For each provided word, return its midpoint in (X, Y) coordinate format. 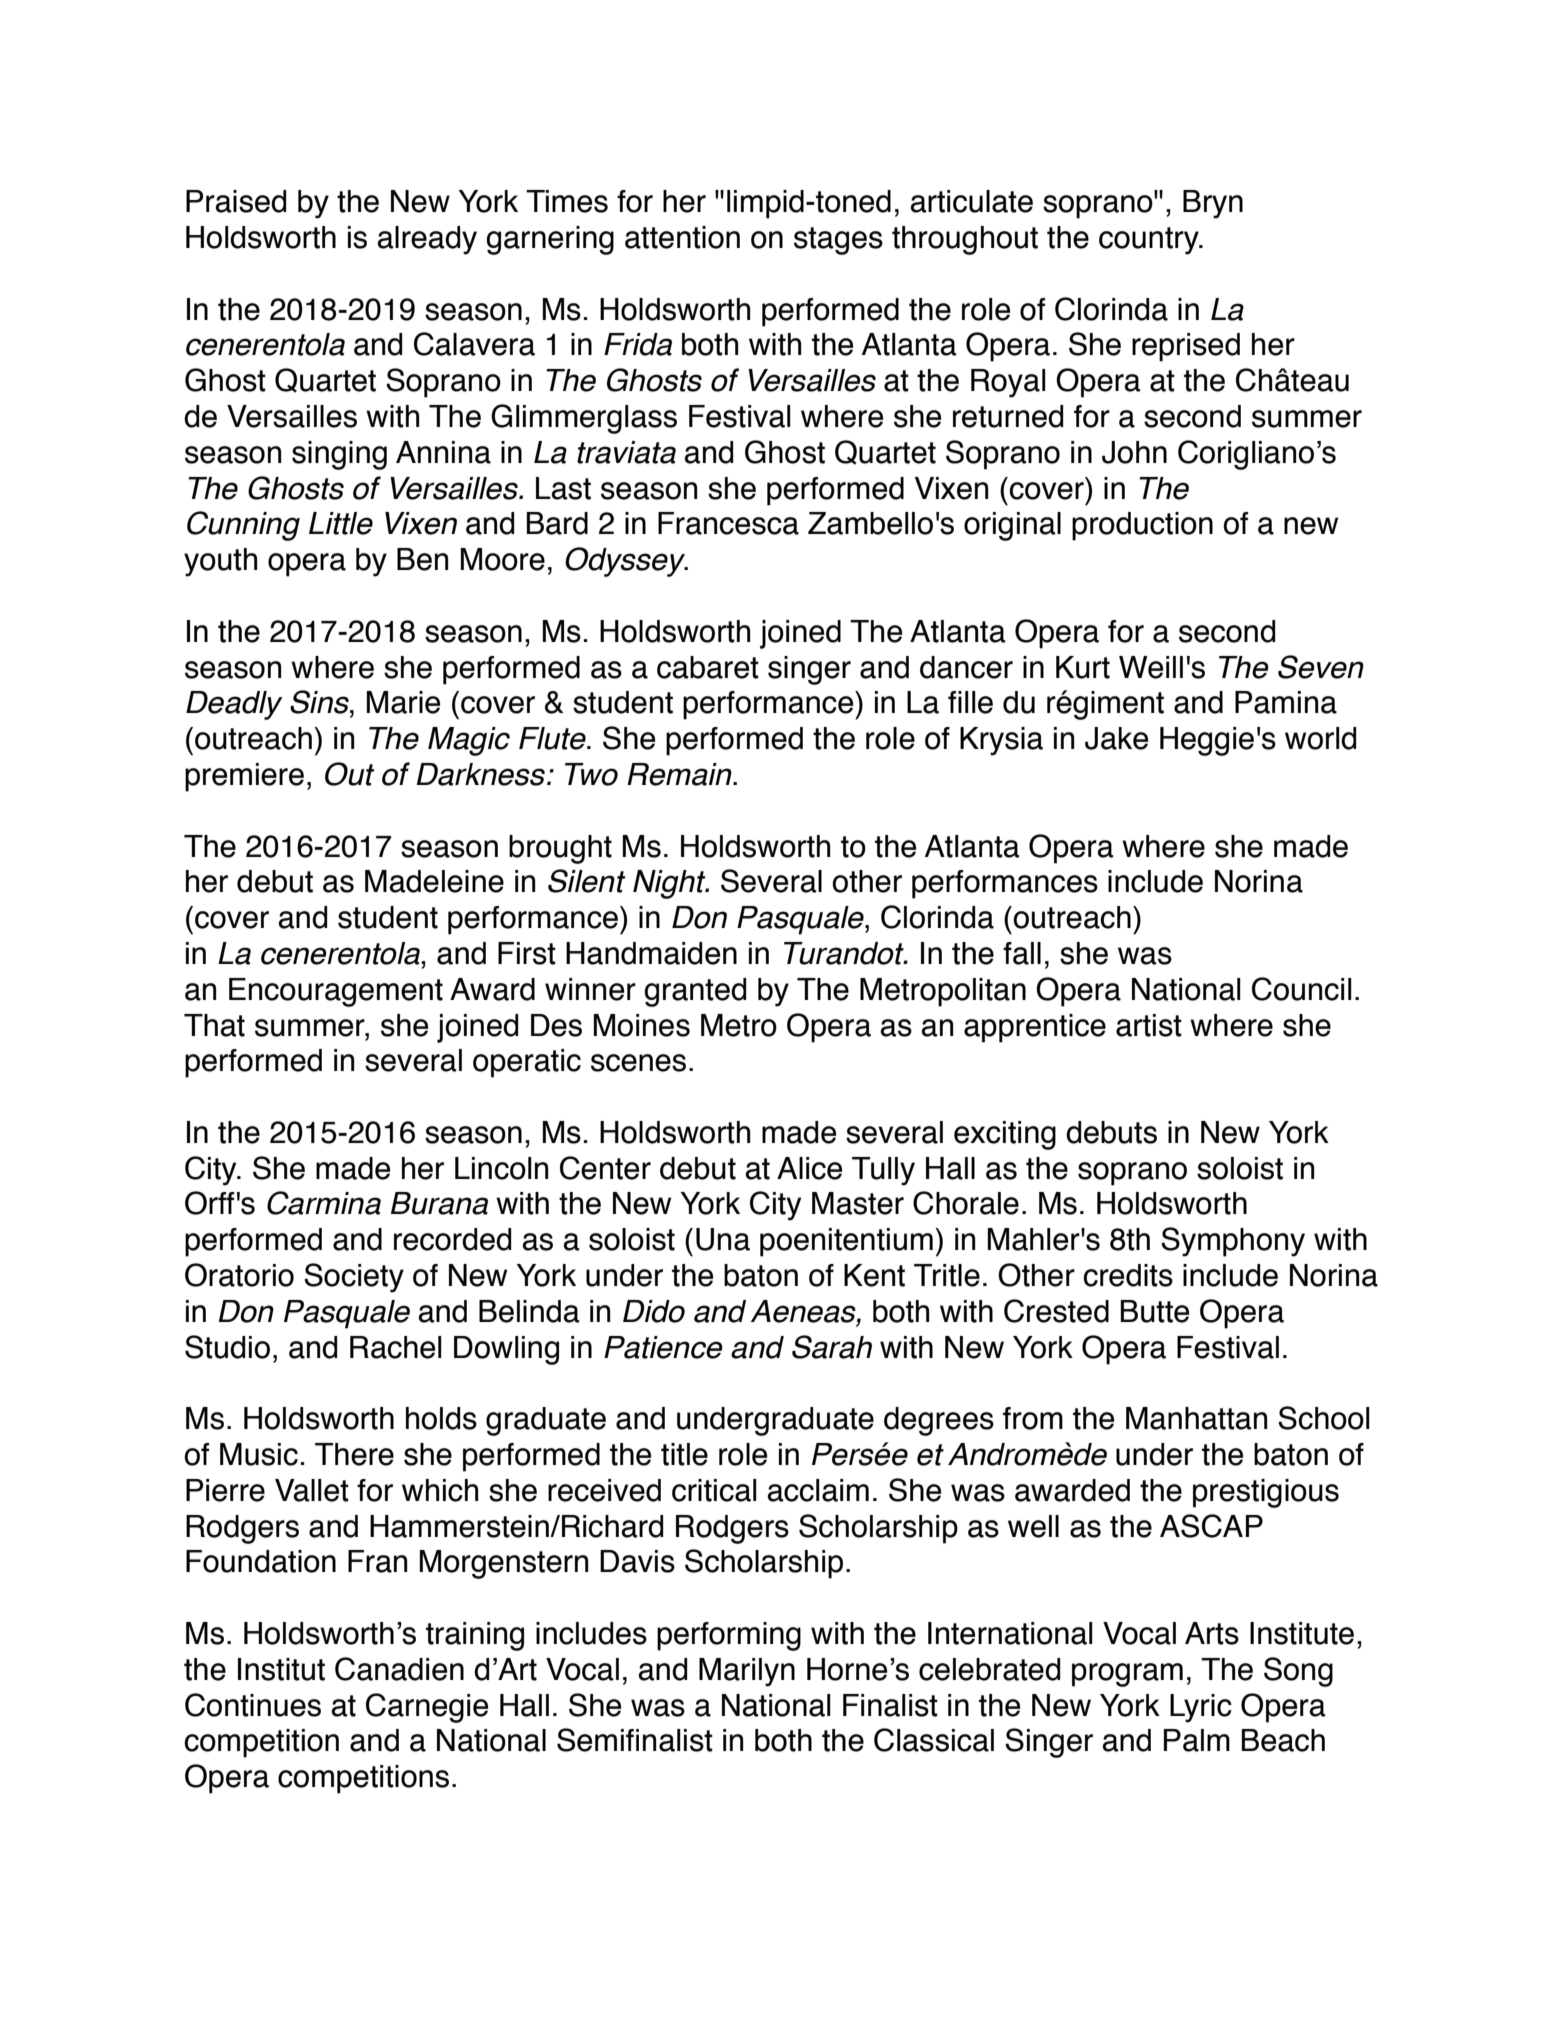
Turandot (845, 953)
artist (1149, 1025)
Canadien (399, 1669)
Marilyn (747, 1672)
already (427, 240)
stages (838, 241)
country (1150, 241)
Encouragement (336, 992)
